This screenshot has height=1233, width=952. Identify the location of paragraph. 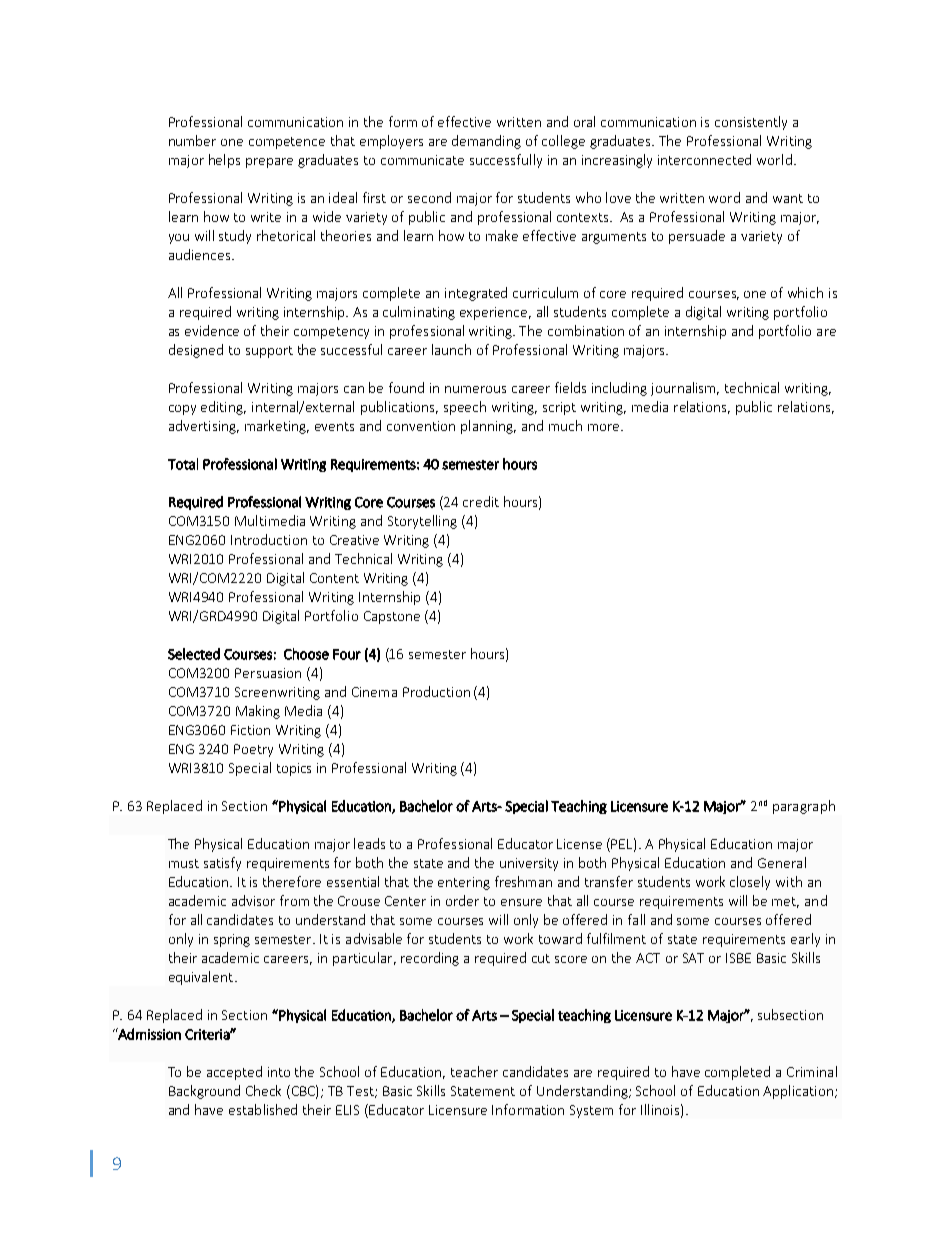
(804, 807).
